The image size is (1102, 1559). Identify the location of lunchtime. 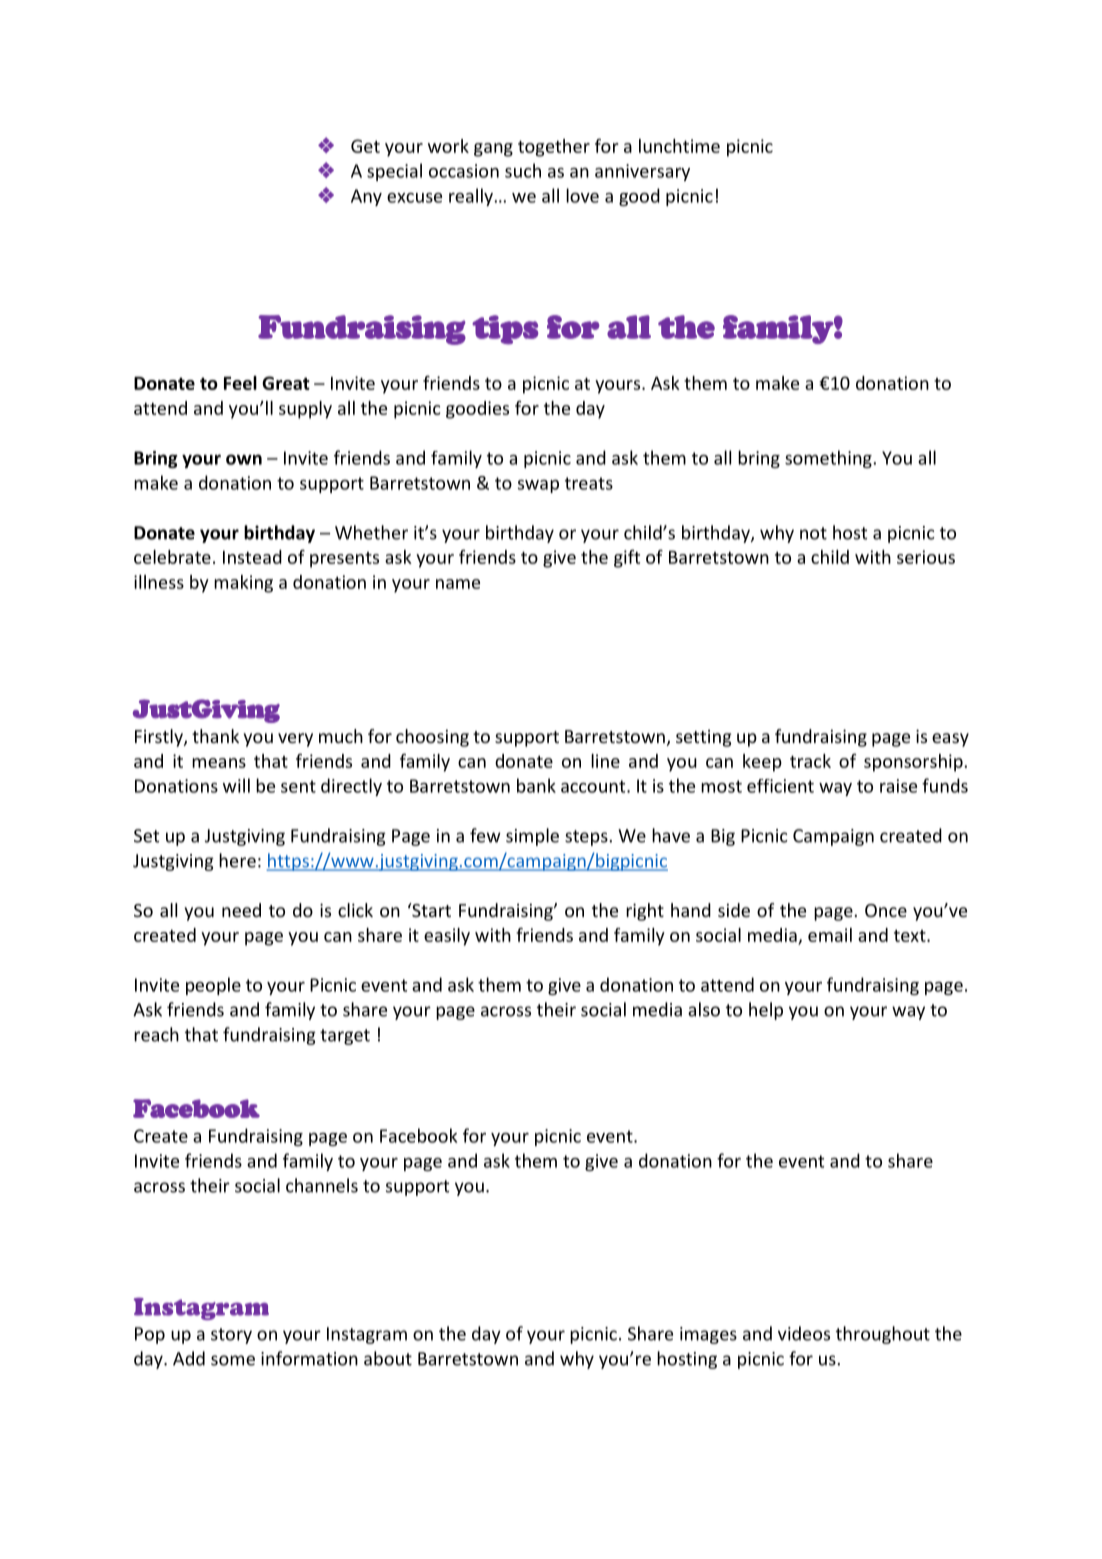
(679, 146).
